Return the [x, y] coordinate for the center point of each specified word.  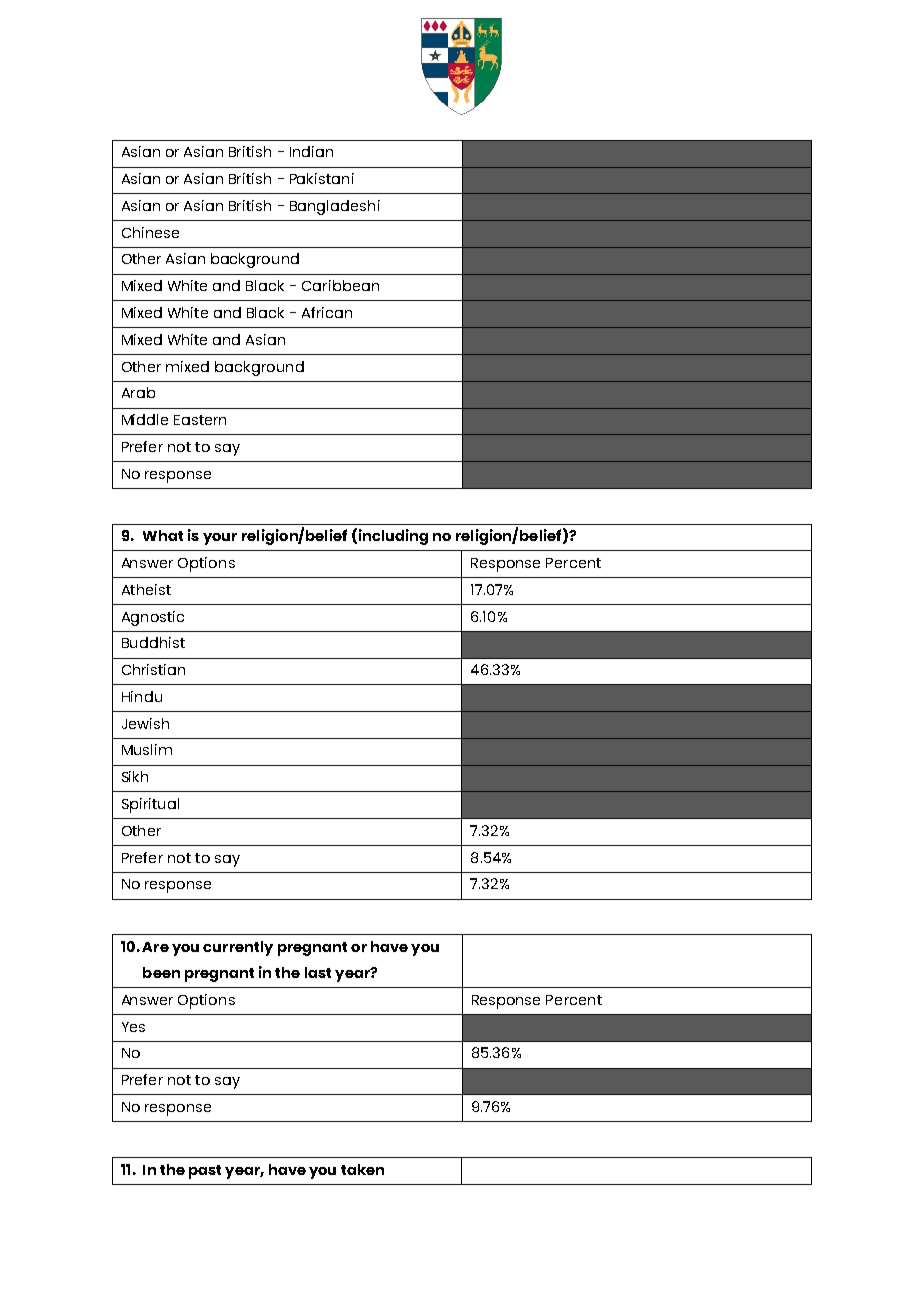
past [205, 1172]
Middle [145, 419]
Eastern [200, 420]
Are [155, 947]
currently [238, 948]
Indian [311, 151]
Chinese [150, 232]
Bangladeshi [335, 207]
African [327, 312]
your [220, 539]
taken [362, 1169]
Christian [153, 669]
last [318, 972]
